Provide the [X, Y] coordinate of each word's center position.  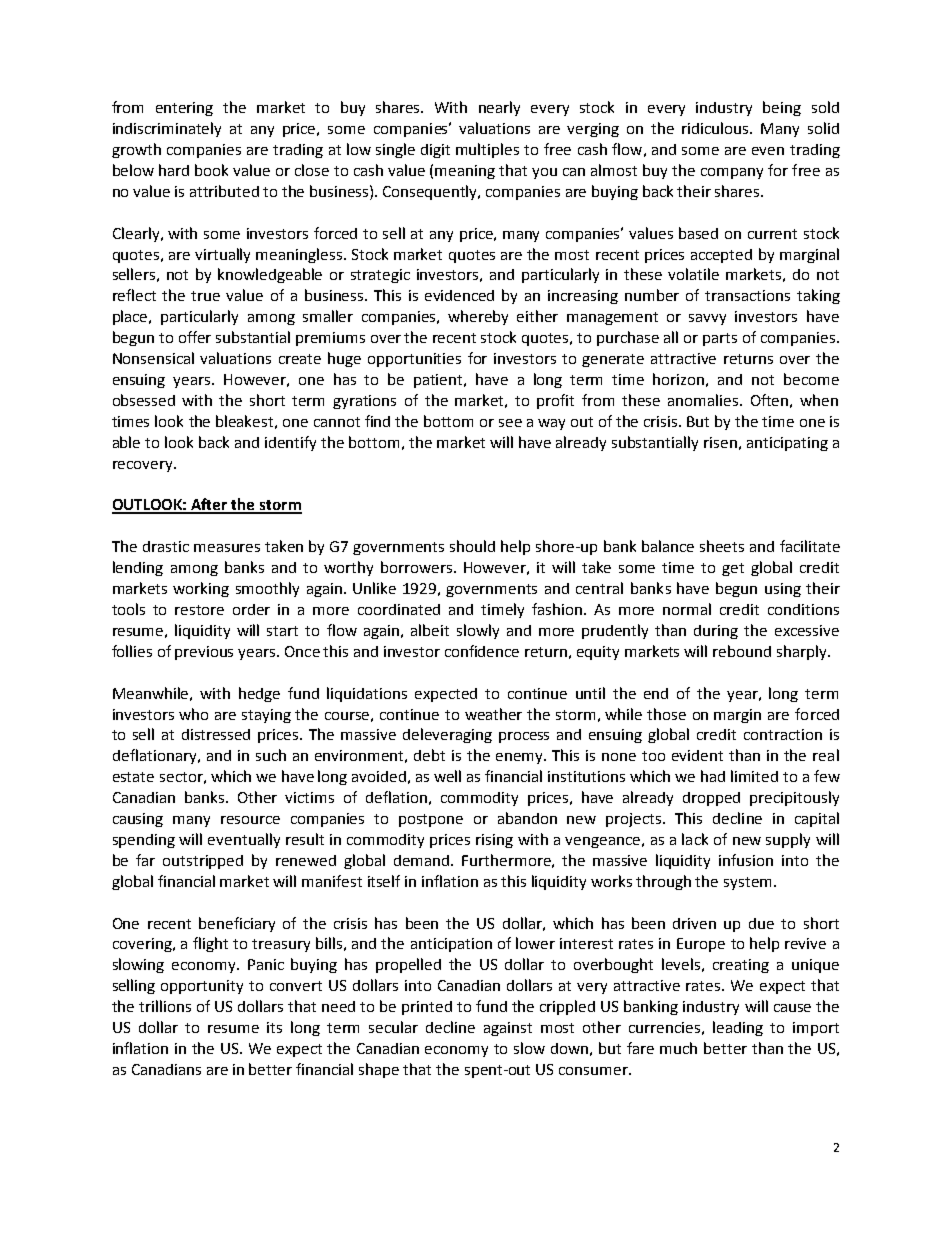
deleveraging [447, 735]
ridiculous [716, 128]
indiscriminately [167, 129]
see [510, 423]
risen [720, 442]
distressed [216, 734]
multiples [487, 150]
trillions [165, 1006]
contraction [783, 734]
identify [290, 443]
